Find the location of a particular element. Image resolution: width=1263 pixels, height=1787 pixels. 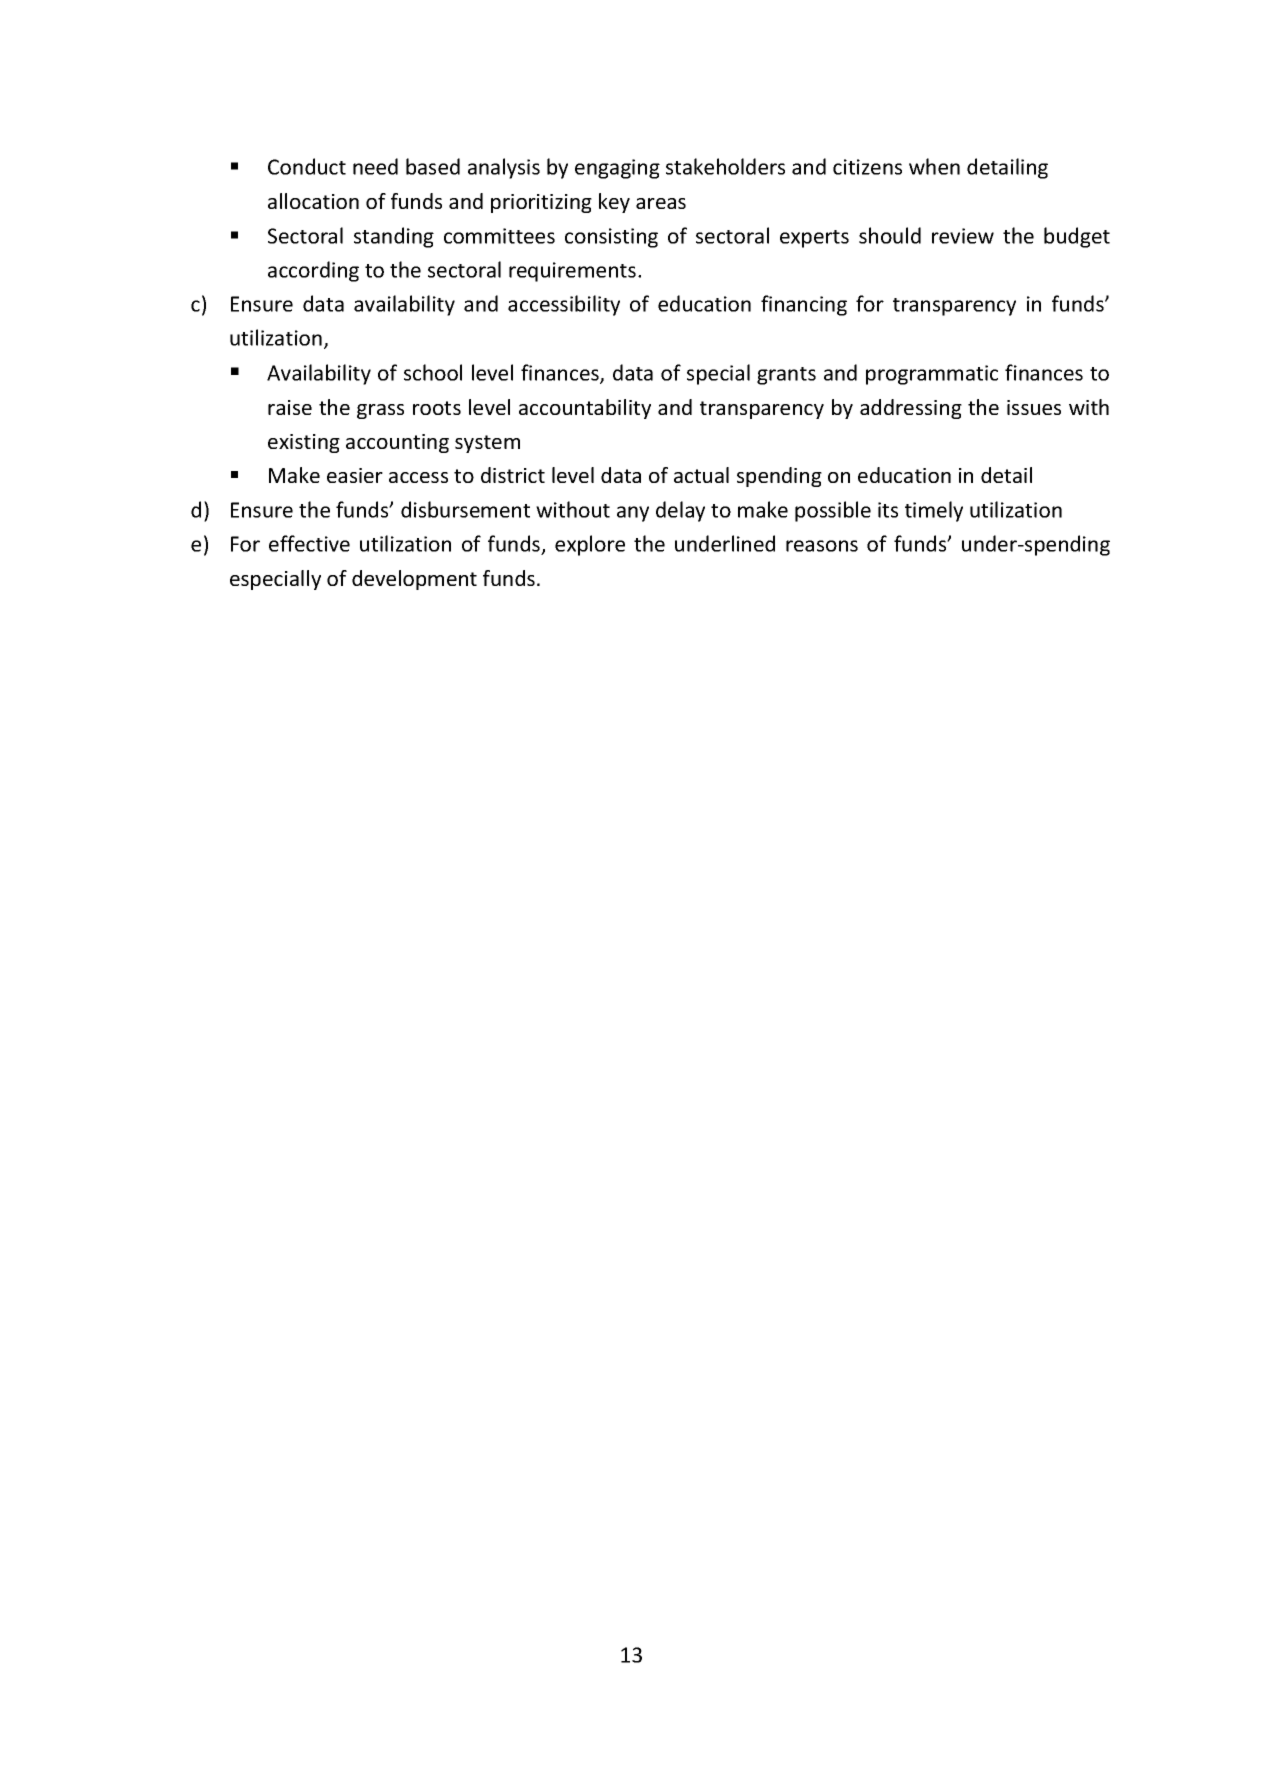

according is located at coordinates (313, 271).
